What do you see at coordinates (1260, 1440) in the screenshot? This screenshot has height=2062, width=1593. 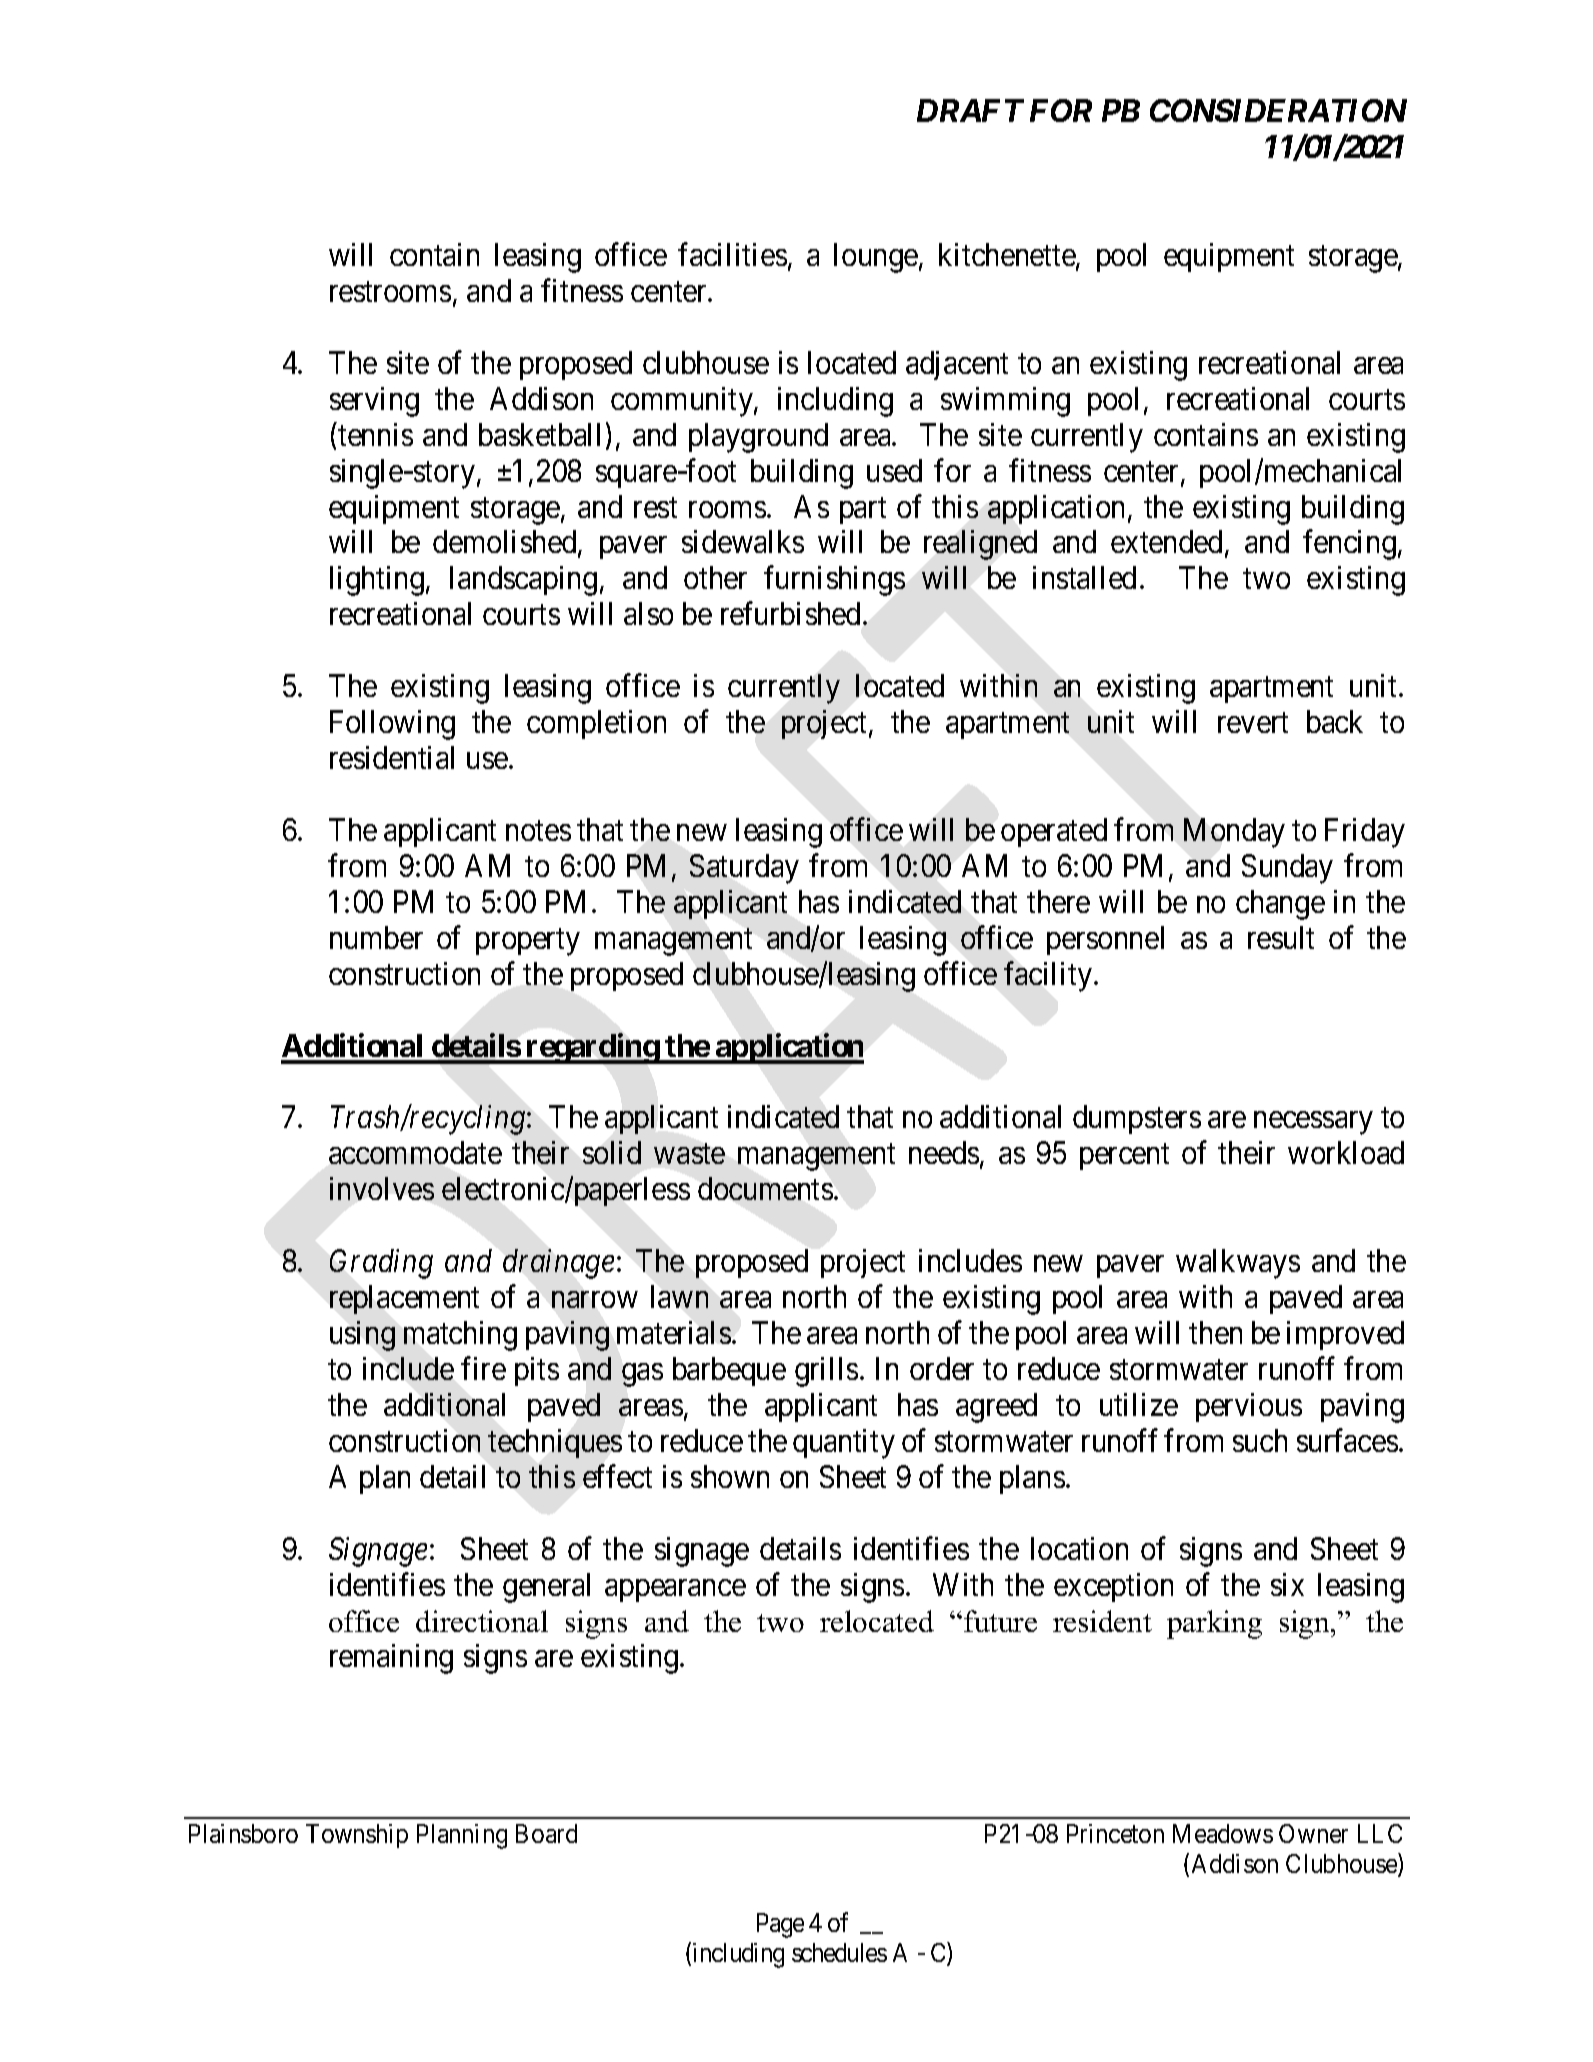 I see `such` at bounding box center [1260, 1440].
